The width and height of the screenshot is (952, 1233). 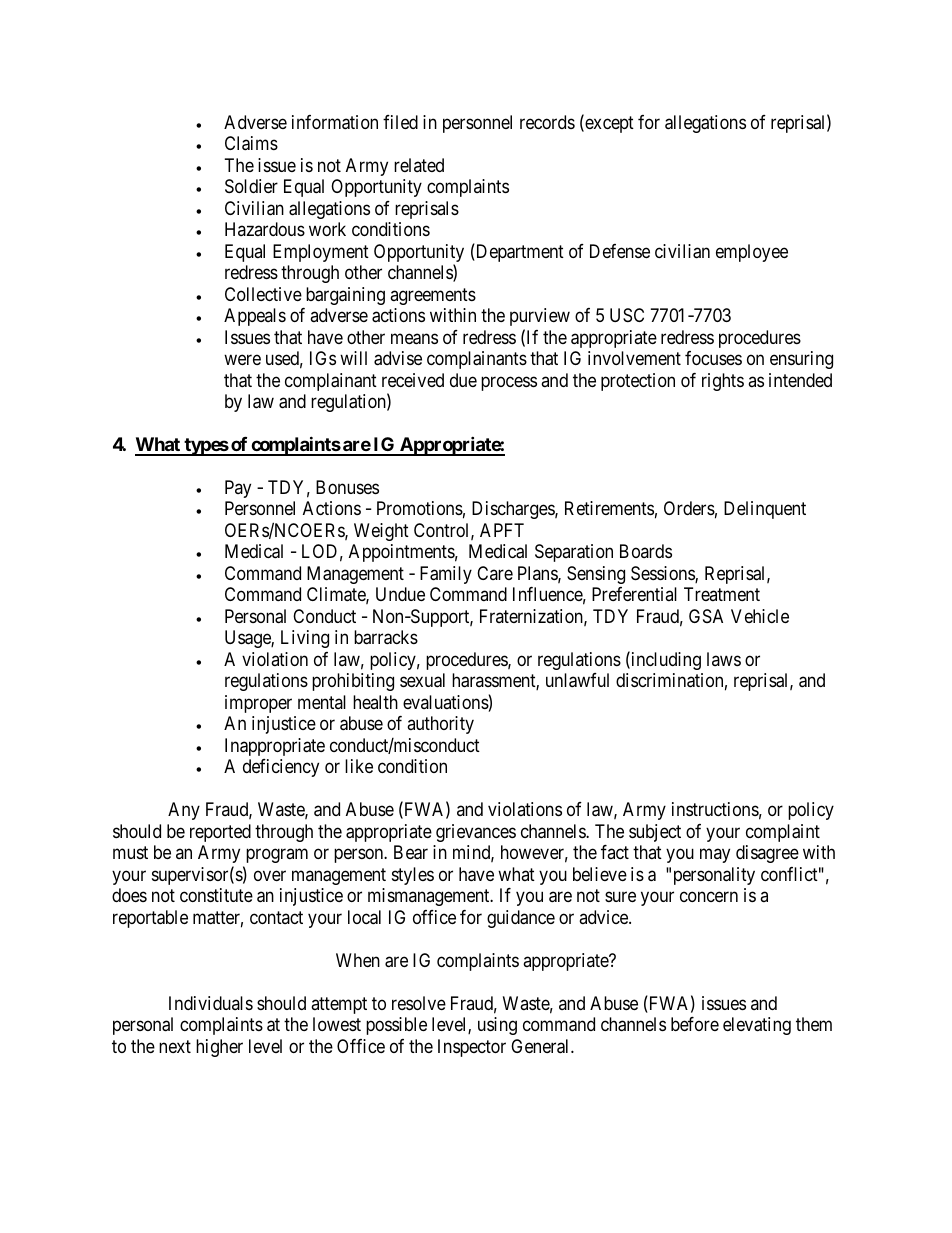 What do you see at coordinates (433, 296) in the screenshot?
I see `agreements` at bounding box center [433, 296].
